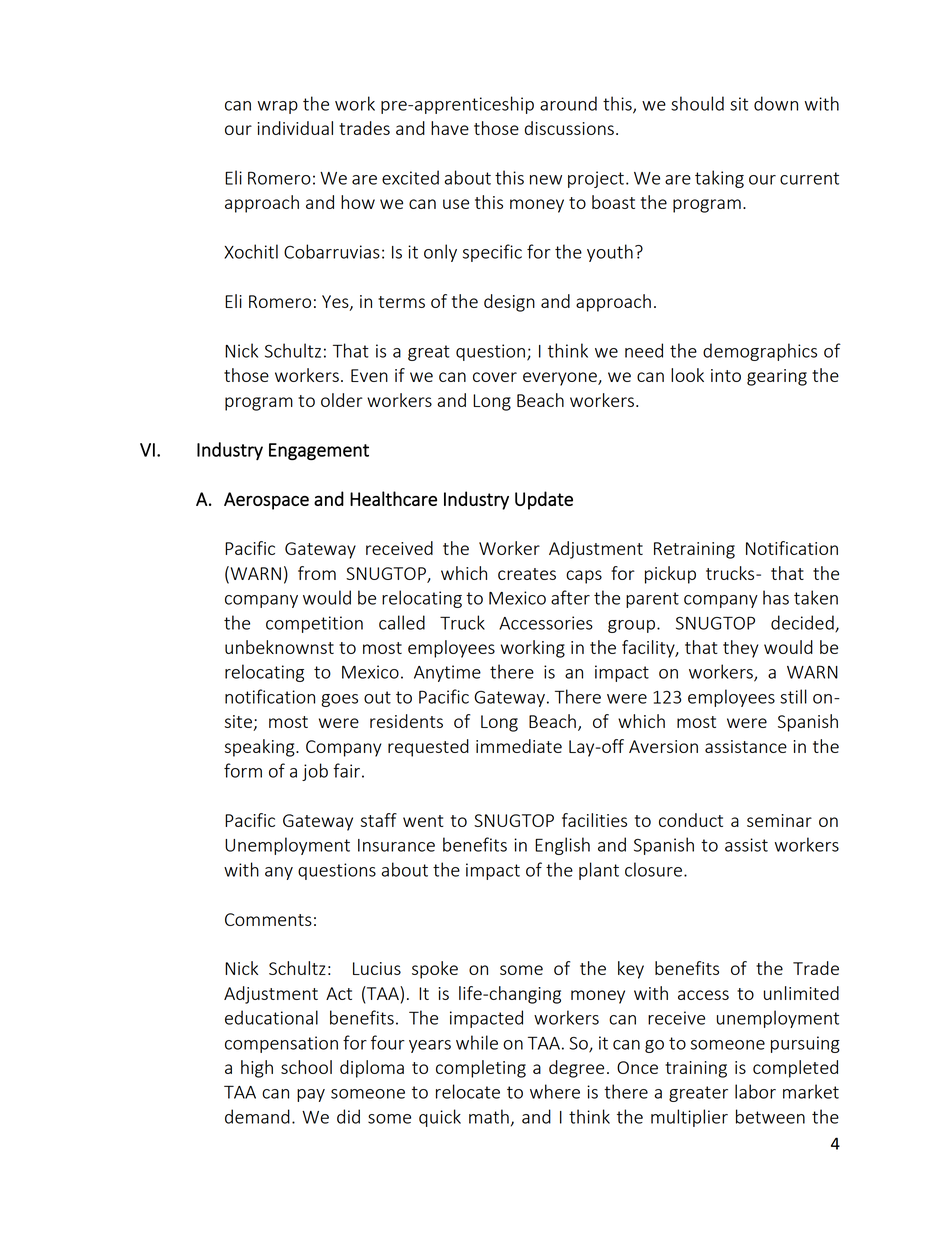 This page has width=952, height=1233. Describe the element at coordinates (268, 919) in the page. I see `Comments` at that location.
